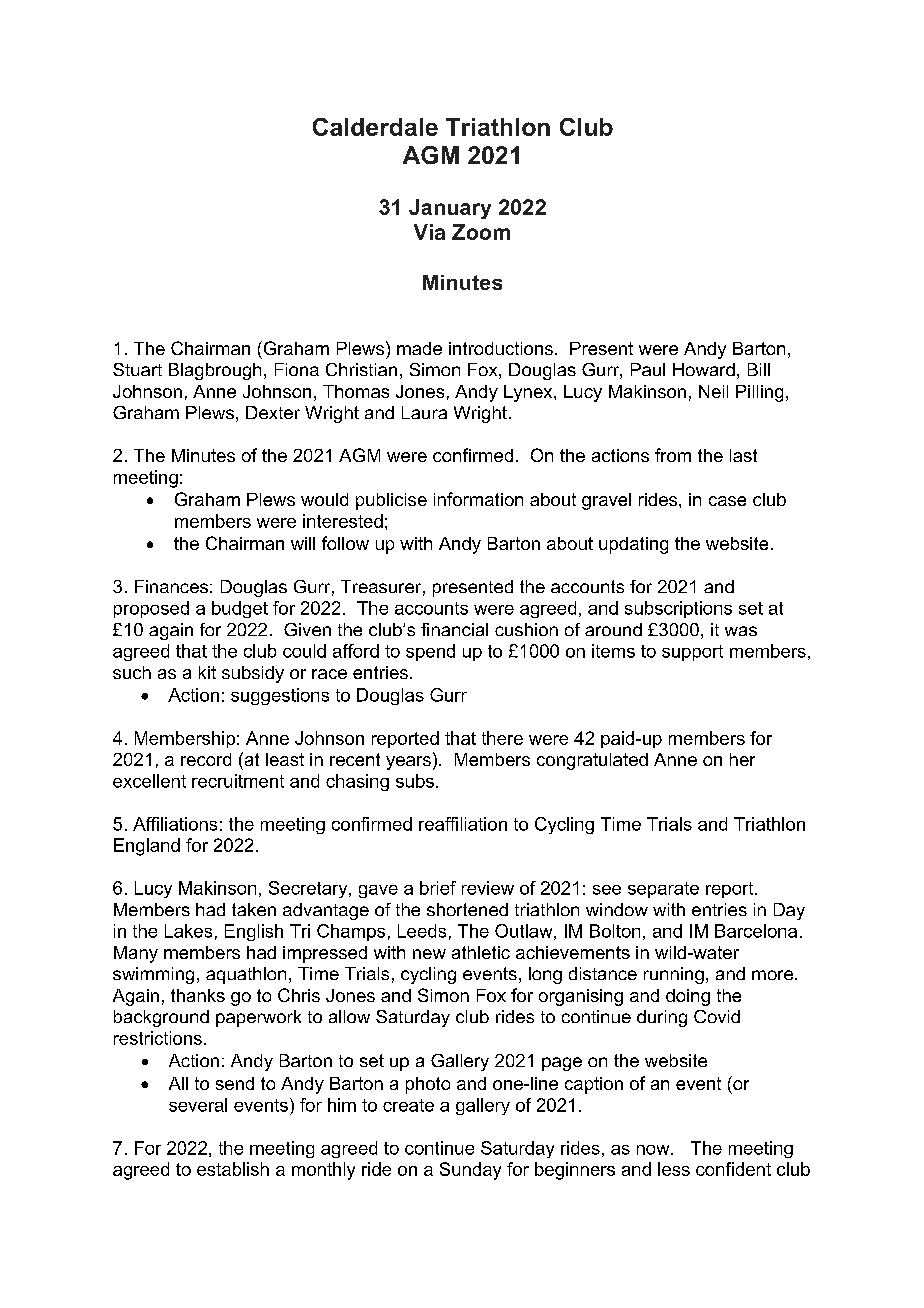 Image resolution: width=924 pixels, height=1308 pixels. Describe the element at coordinates (429, 232) in the image. I see `Via` at that location.
